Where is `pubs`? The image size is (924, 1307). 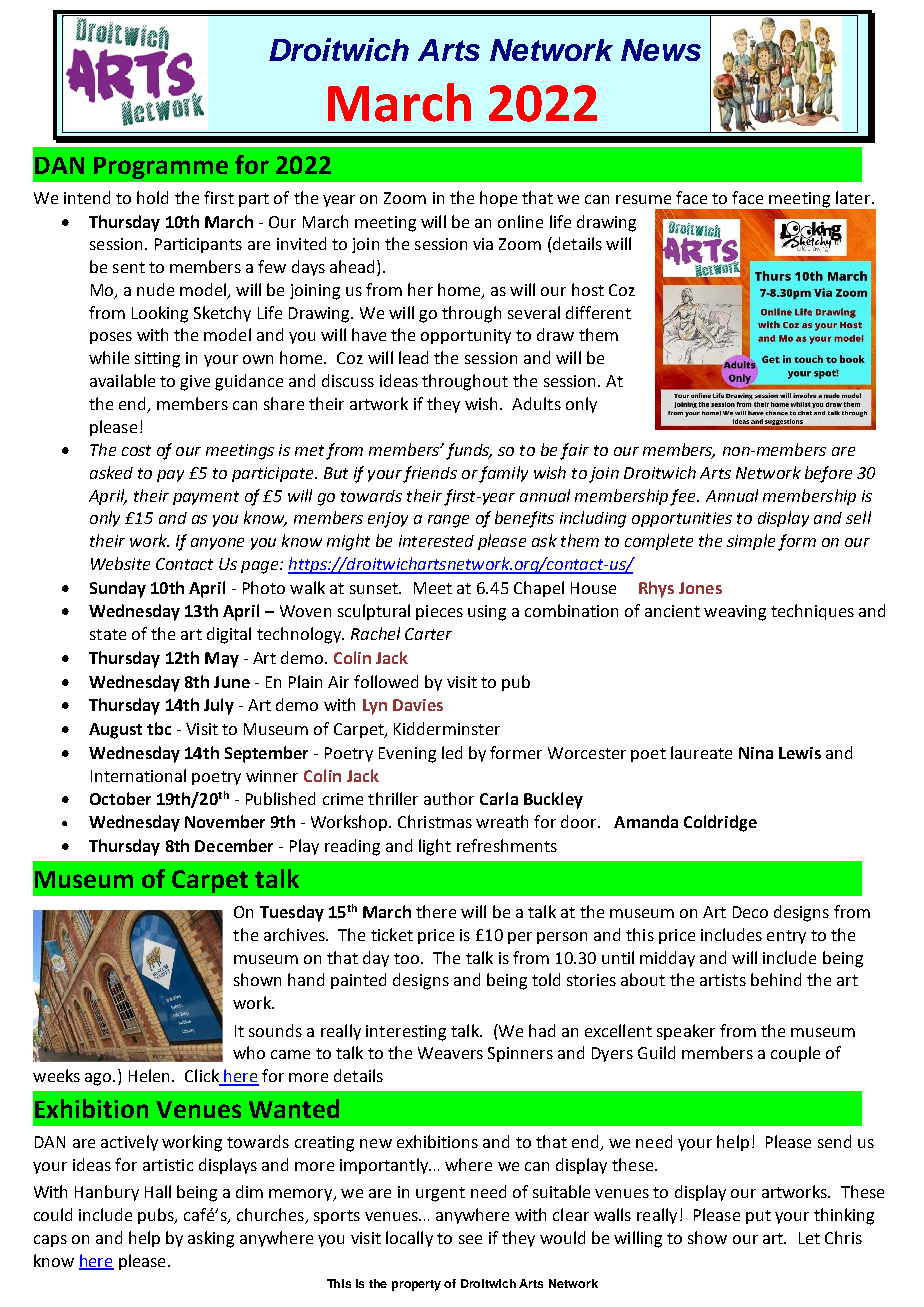
pubs is located at coordinates (157, 1216).
